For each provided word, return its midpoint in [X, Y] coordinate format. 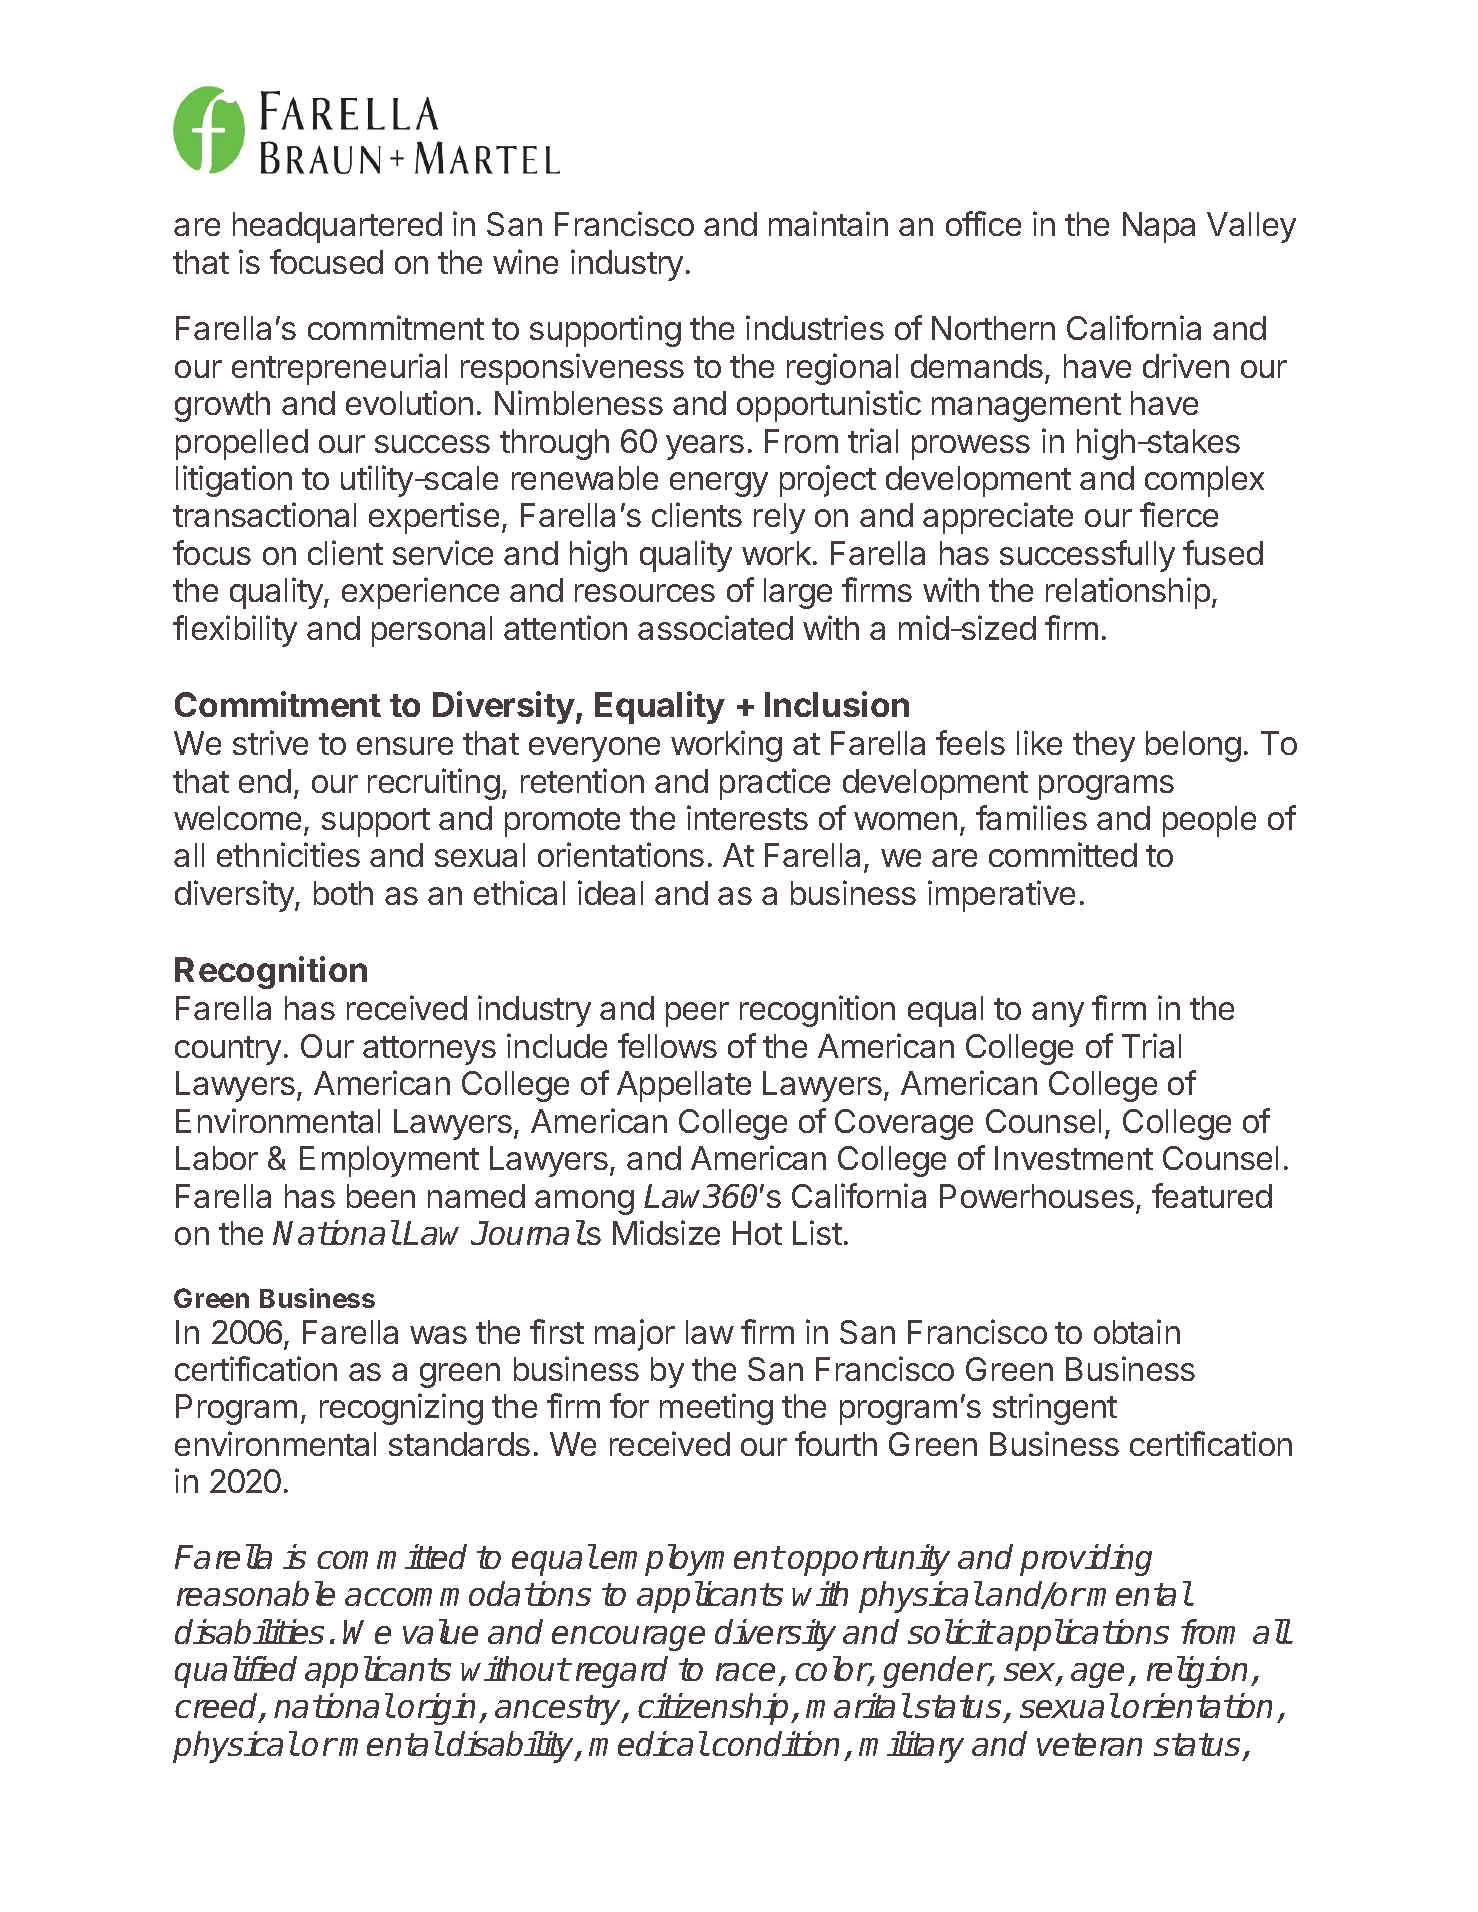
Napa [1159, 227]
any [1058, 1014]
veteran [1089, 1744]
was [438, 1335]
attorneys [429, 1050]
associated [715, 627]
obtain [1137, 1331]
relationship [1128, 593]
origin [439, 1709]
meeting [716, 1409]
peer [697, 1014]
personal [432, 631]
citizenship [715, 1709]
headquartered [337, 227]
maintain [828, 223]
